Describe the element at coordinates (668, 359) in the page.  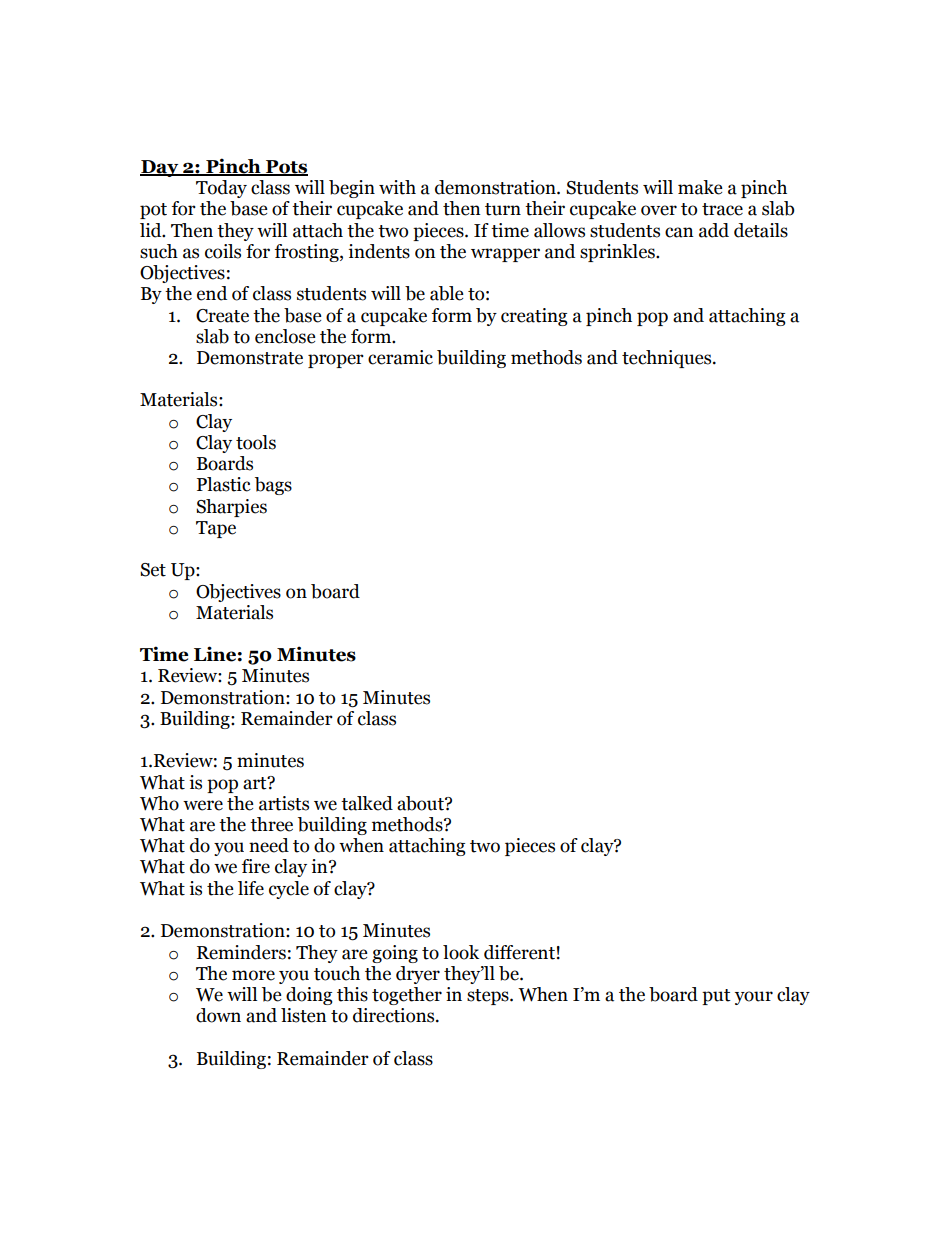
I see `techniques` at that location.
